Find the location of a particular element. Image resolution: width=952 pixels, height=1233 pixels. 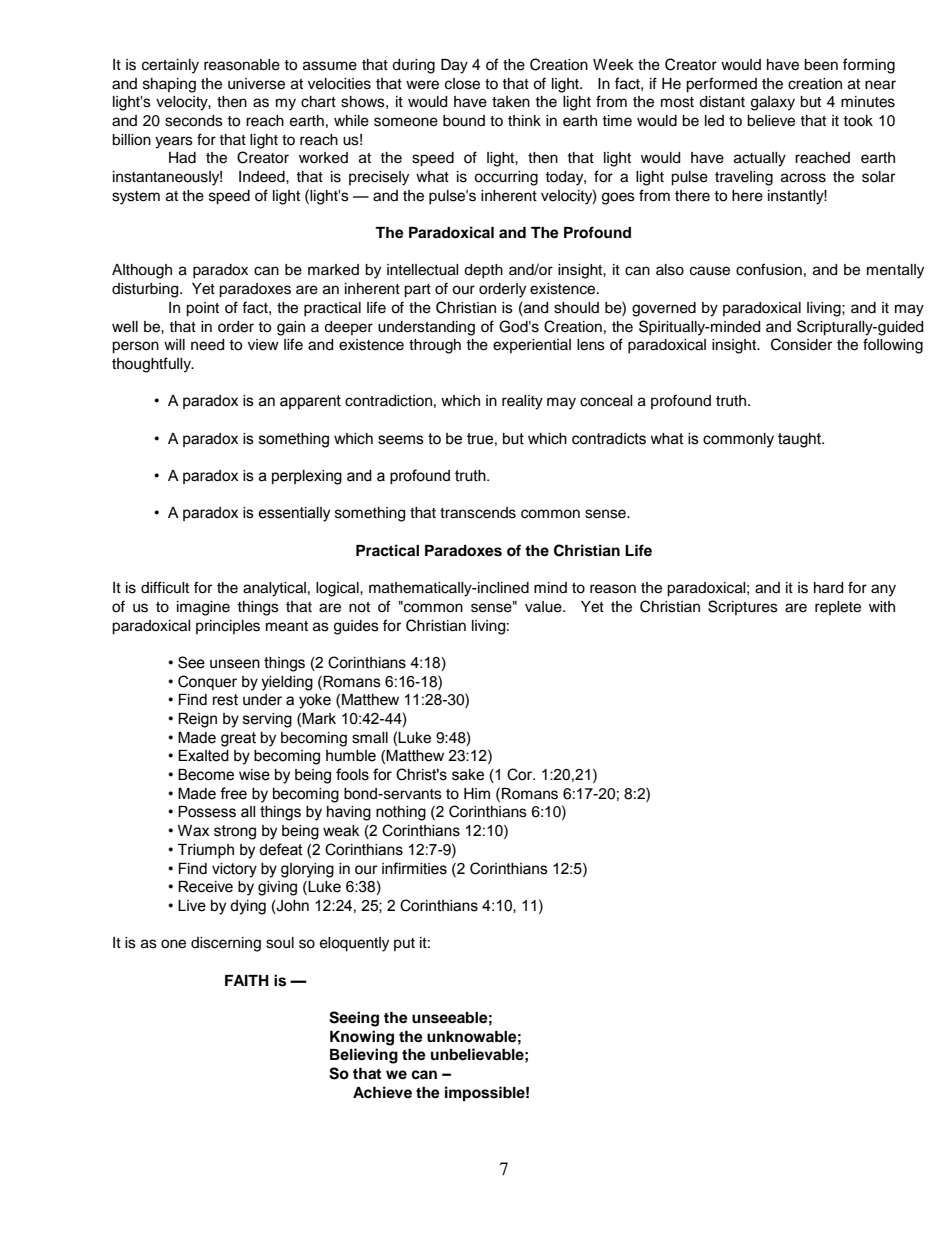

Achieve is located at coordinates (382, 1092).
